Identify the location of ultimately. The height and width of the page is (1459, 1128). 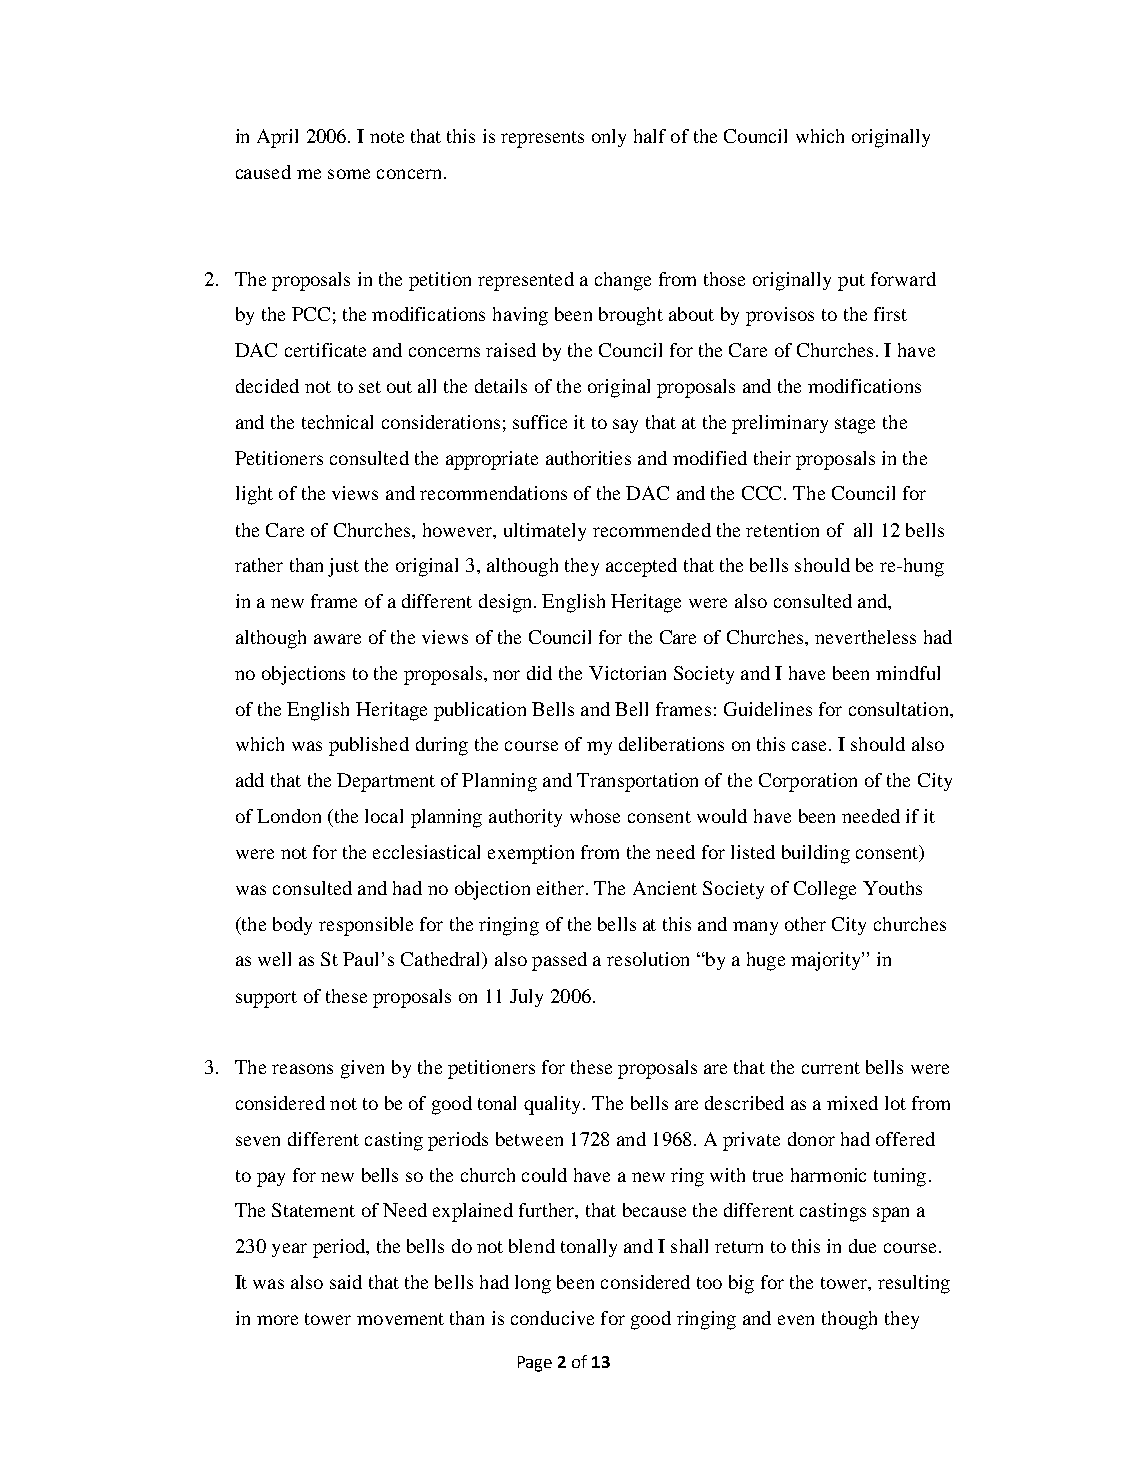
(545, 532).
